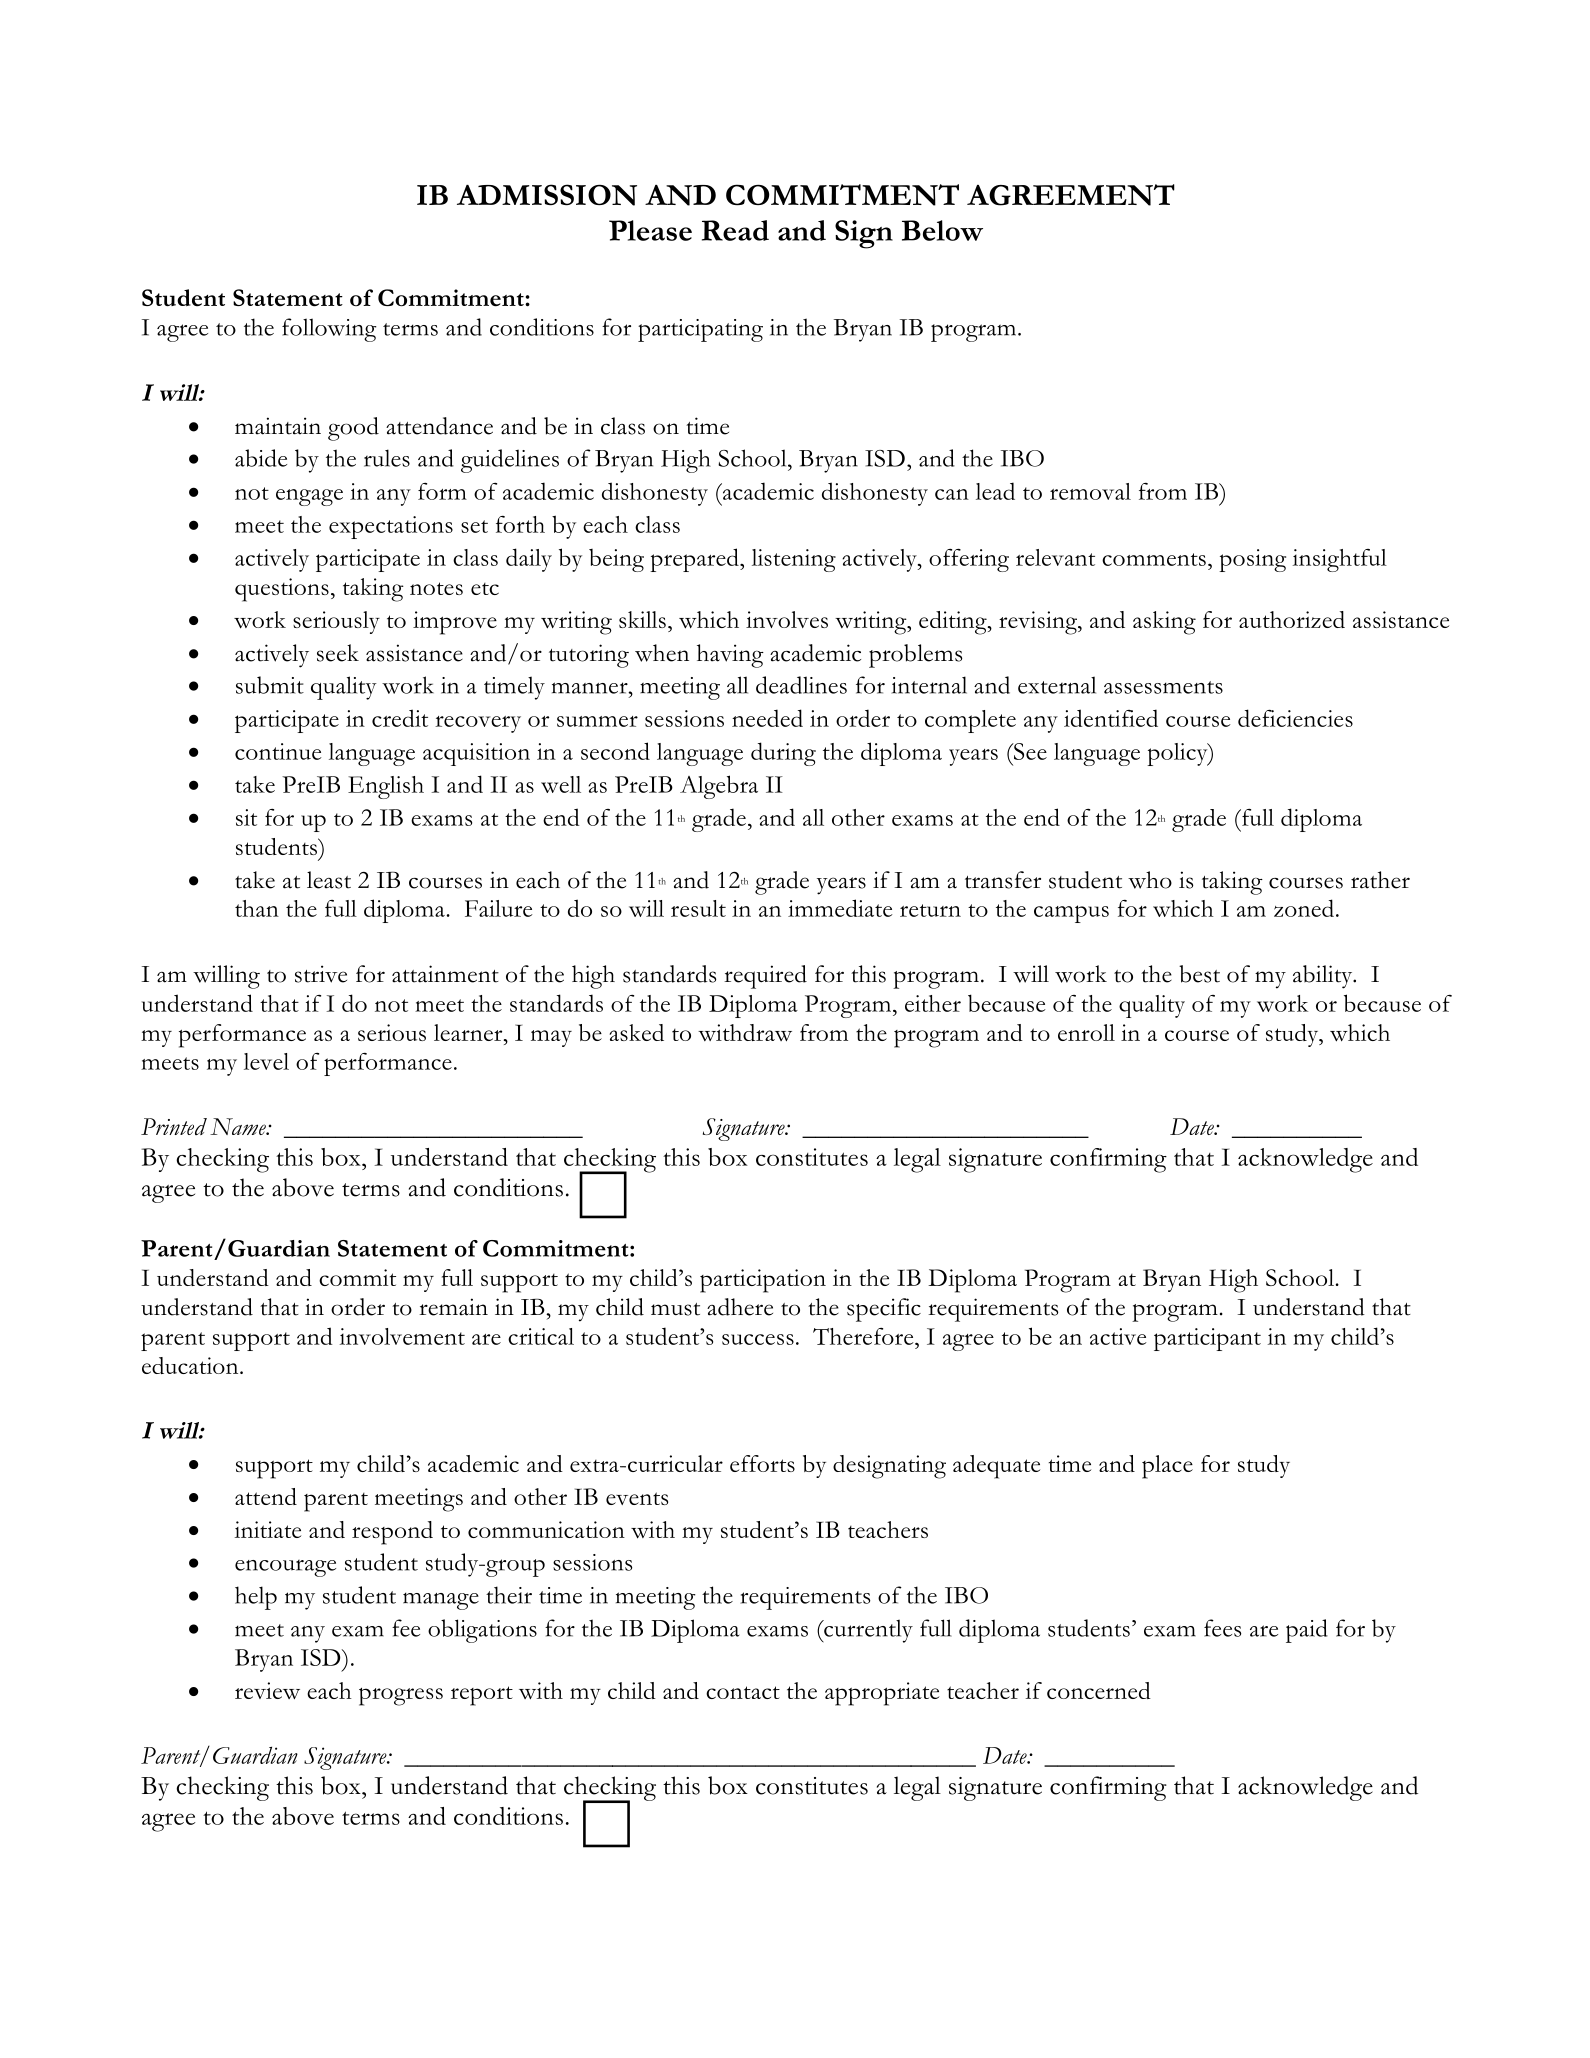 The width and height of the page is (1590, 2058). What do you see at coordinates (282, 590) in the page?
I see `questions` at bounding box center [282, 590].
